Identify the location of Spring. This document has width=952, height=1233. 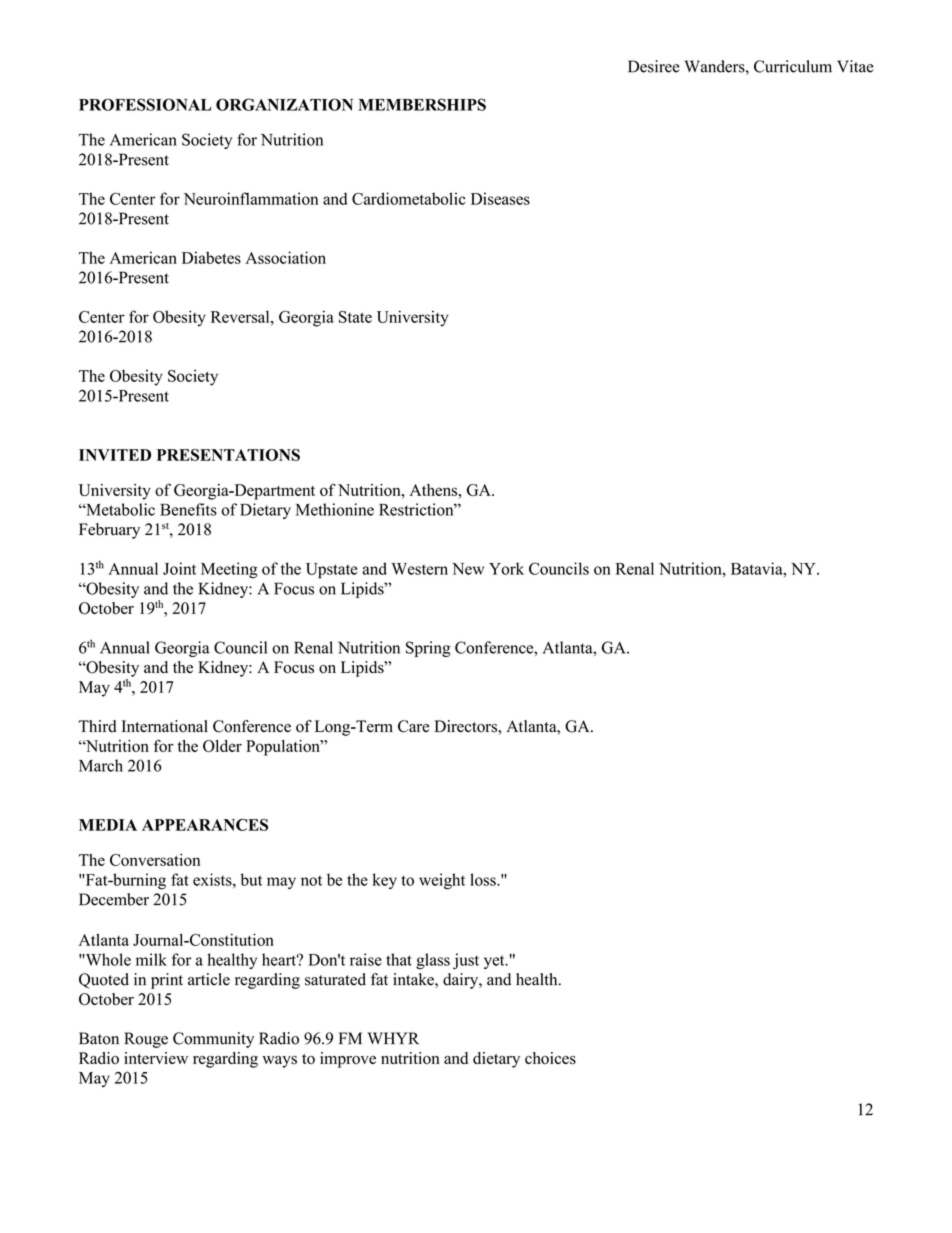
(428, 649).
